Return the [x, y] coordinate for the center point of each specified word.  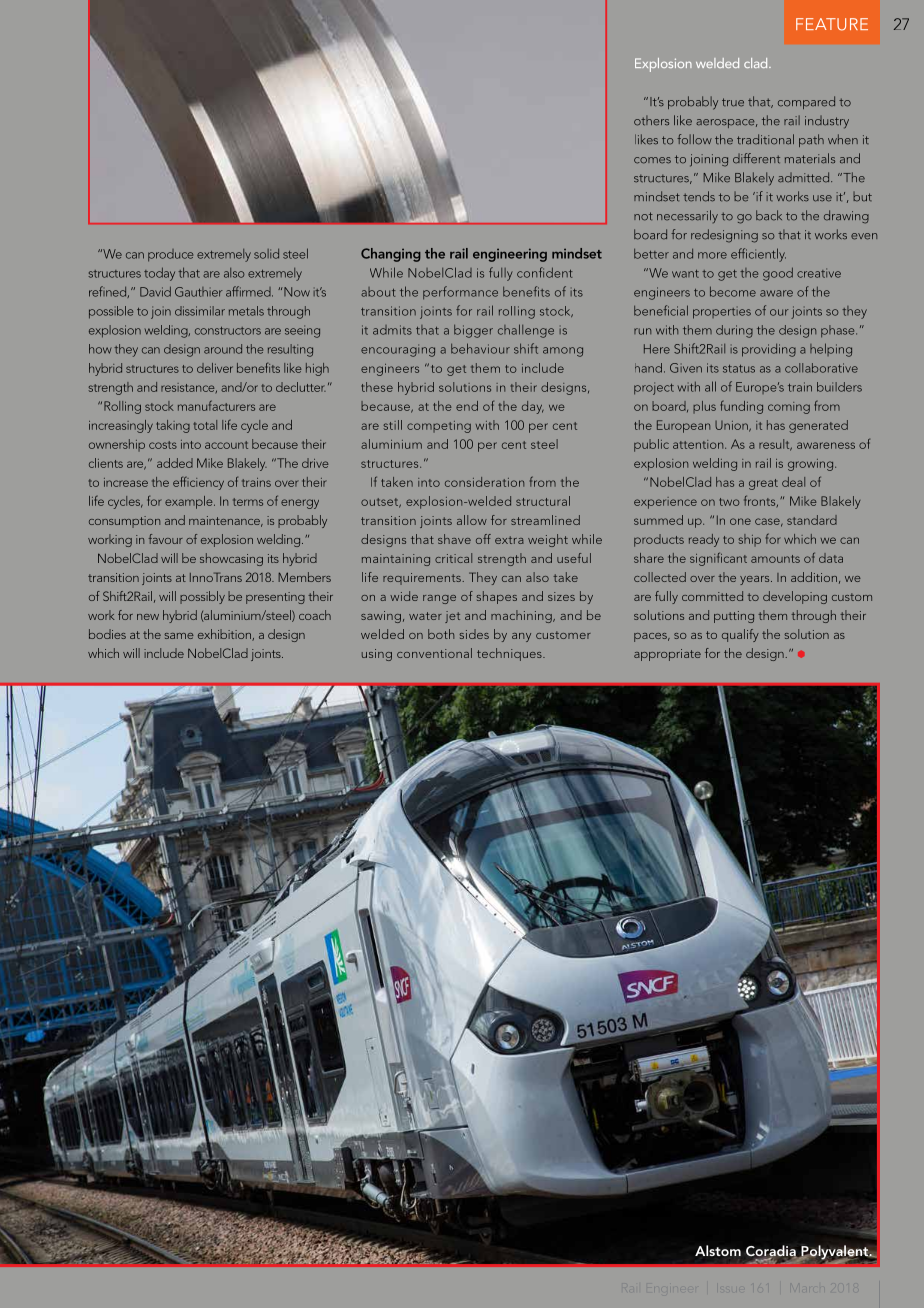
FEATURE [832, 24]
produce [170, 255]
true [733, 102]
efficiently [758, 255]
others [651, 120]
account [226, 445]
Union [732, 426]
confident [545, 272]
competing [439, 427]
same [179, 636]
